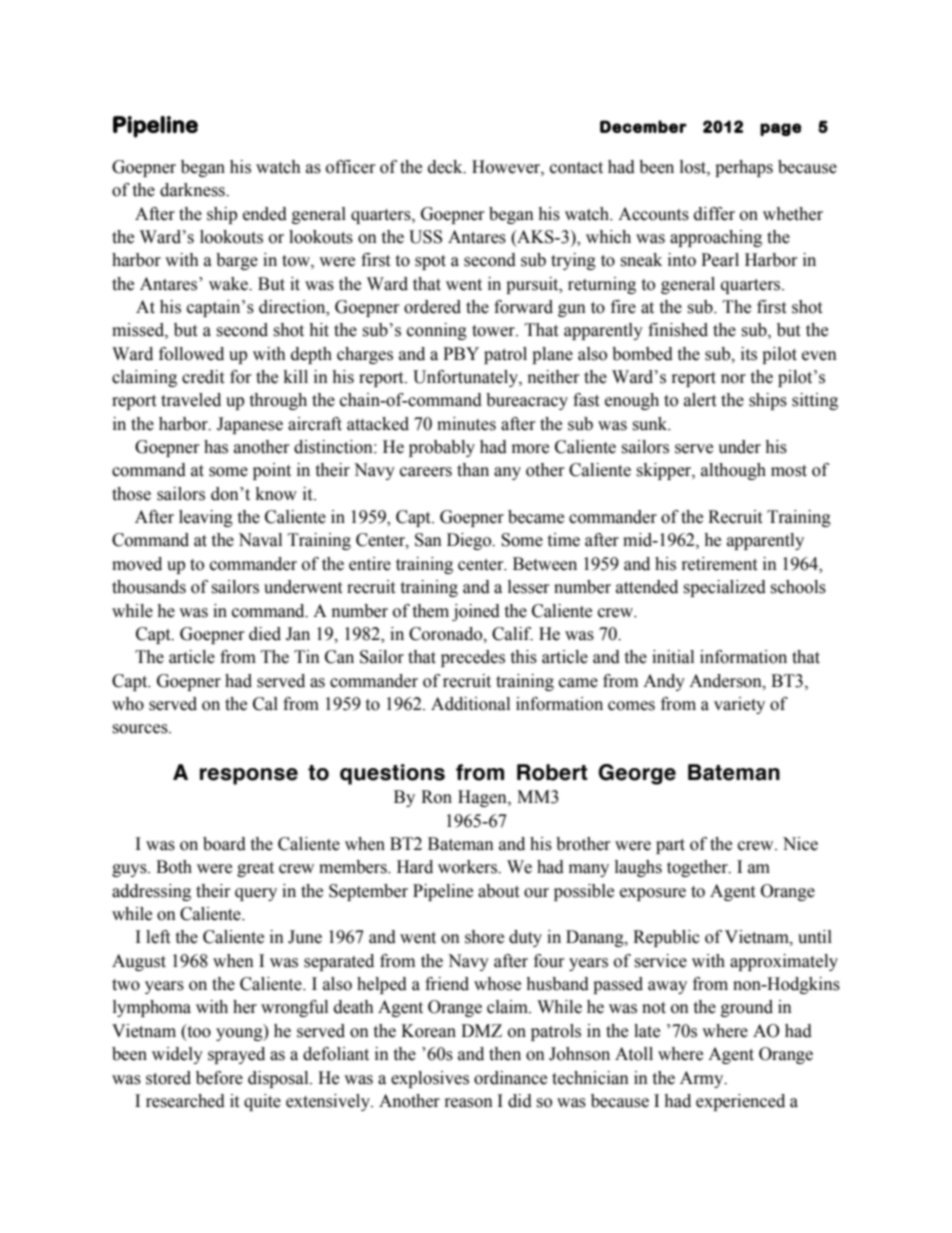 The image size is (952, 1233). I want to click on variety, so click(739, 705).
